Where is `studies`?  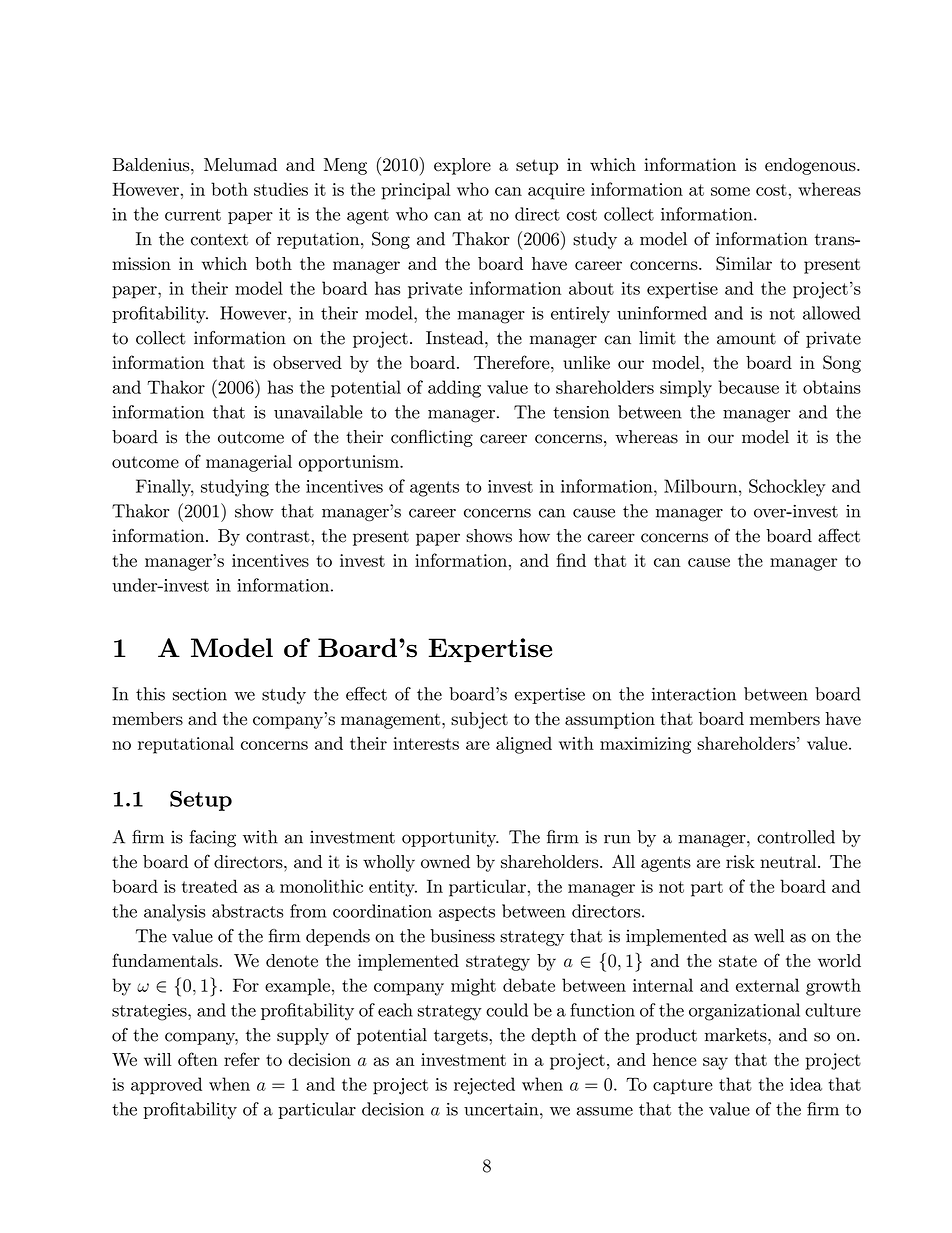 studies is located at coordinates (281, 189).
